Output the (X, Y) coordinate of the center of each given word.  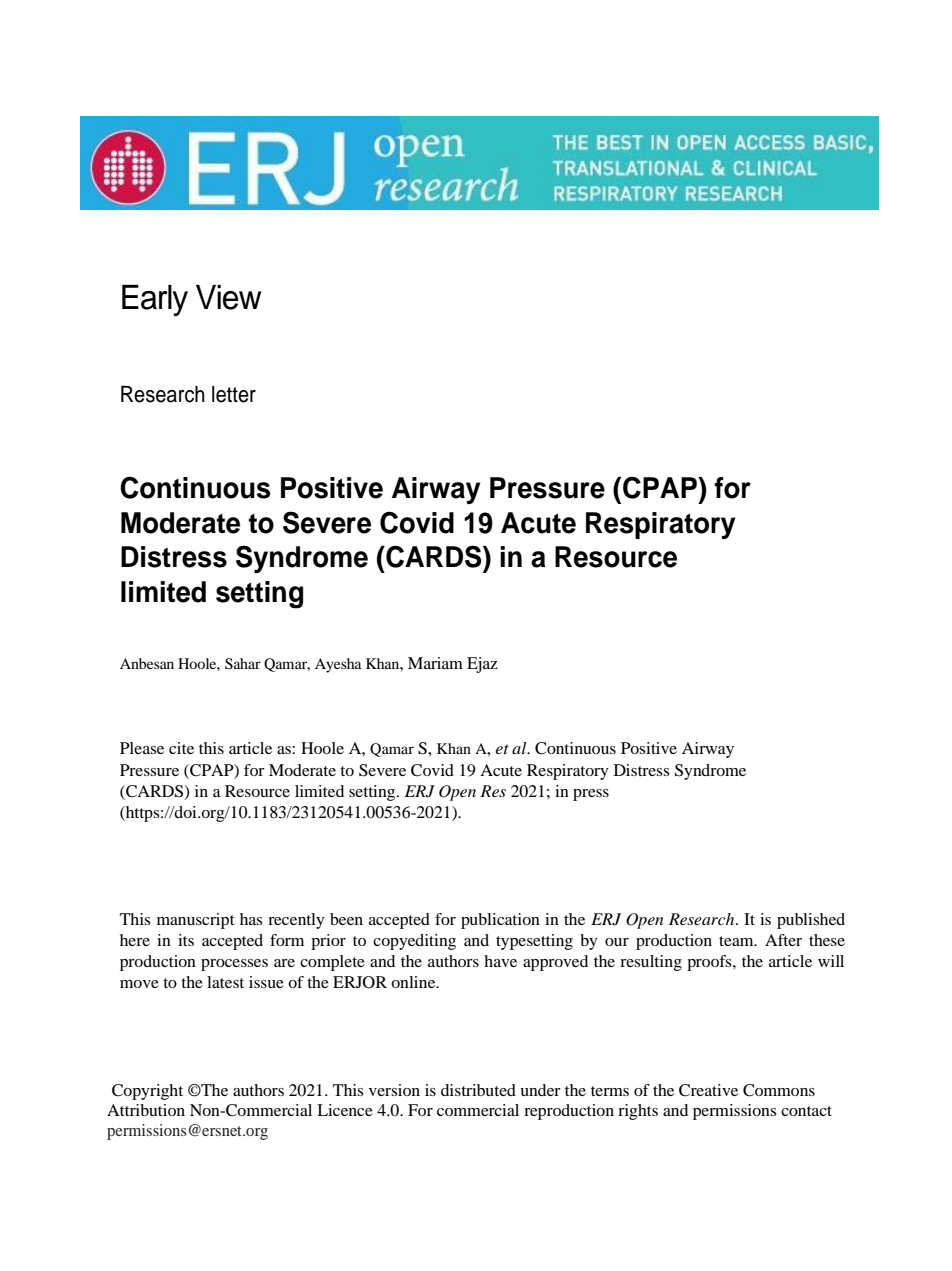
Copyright (147, 1092)
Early (155, 300)
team (737, 941)
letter (234, 394)
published (811, 921)
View (228, 297)
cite (181, 748)
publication (500, 921)
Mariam (435, 663)
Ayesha (338, 665)
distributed (478, 1090)
